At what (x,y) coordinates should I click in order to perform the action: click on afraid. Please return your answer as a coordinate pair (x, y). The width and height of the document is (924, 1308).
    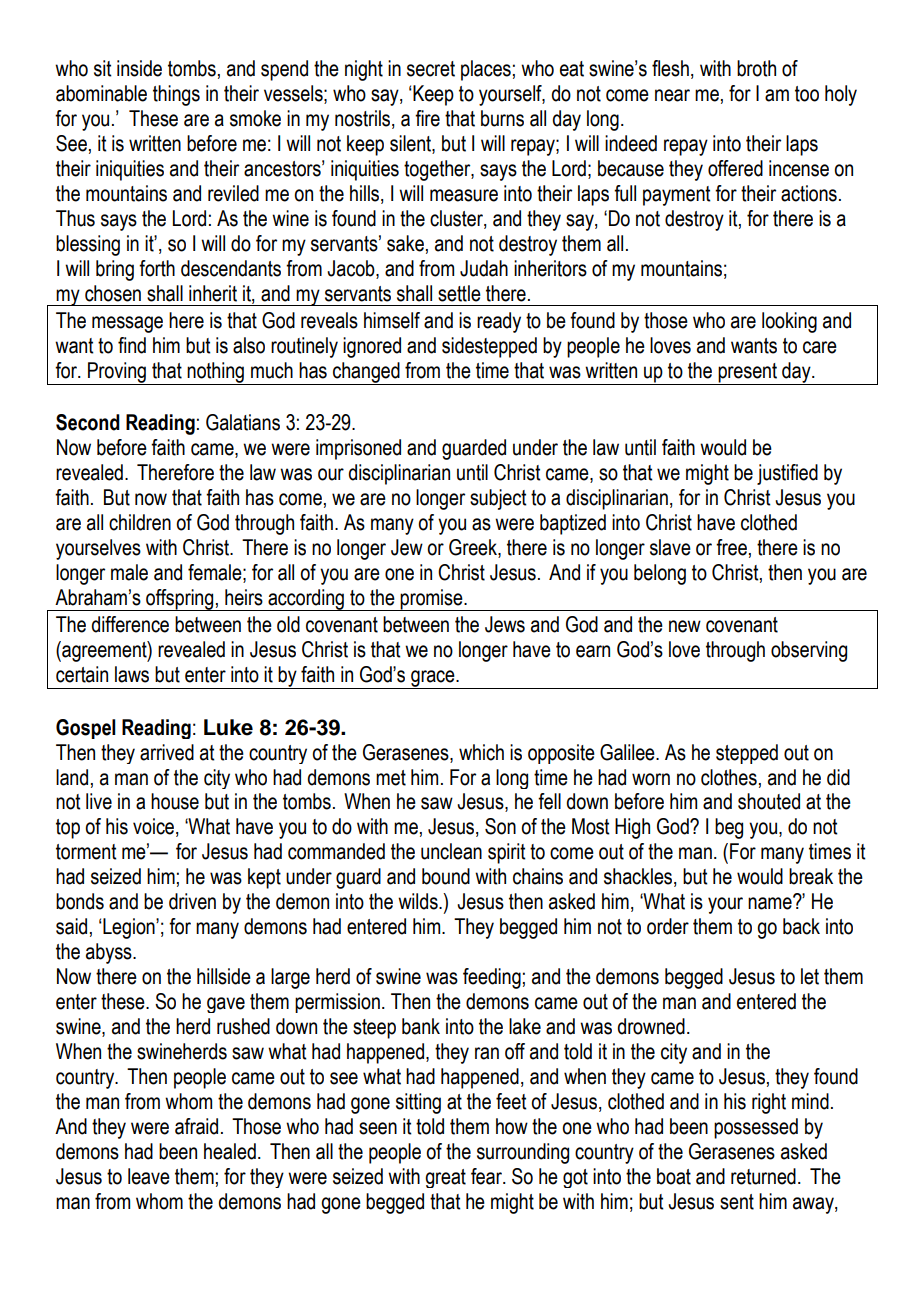
    Looking at the image, I should click on (196, 1126).
